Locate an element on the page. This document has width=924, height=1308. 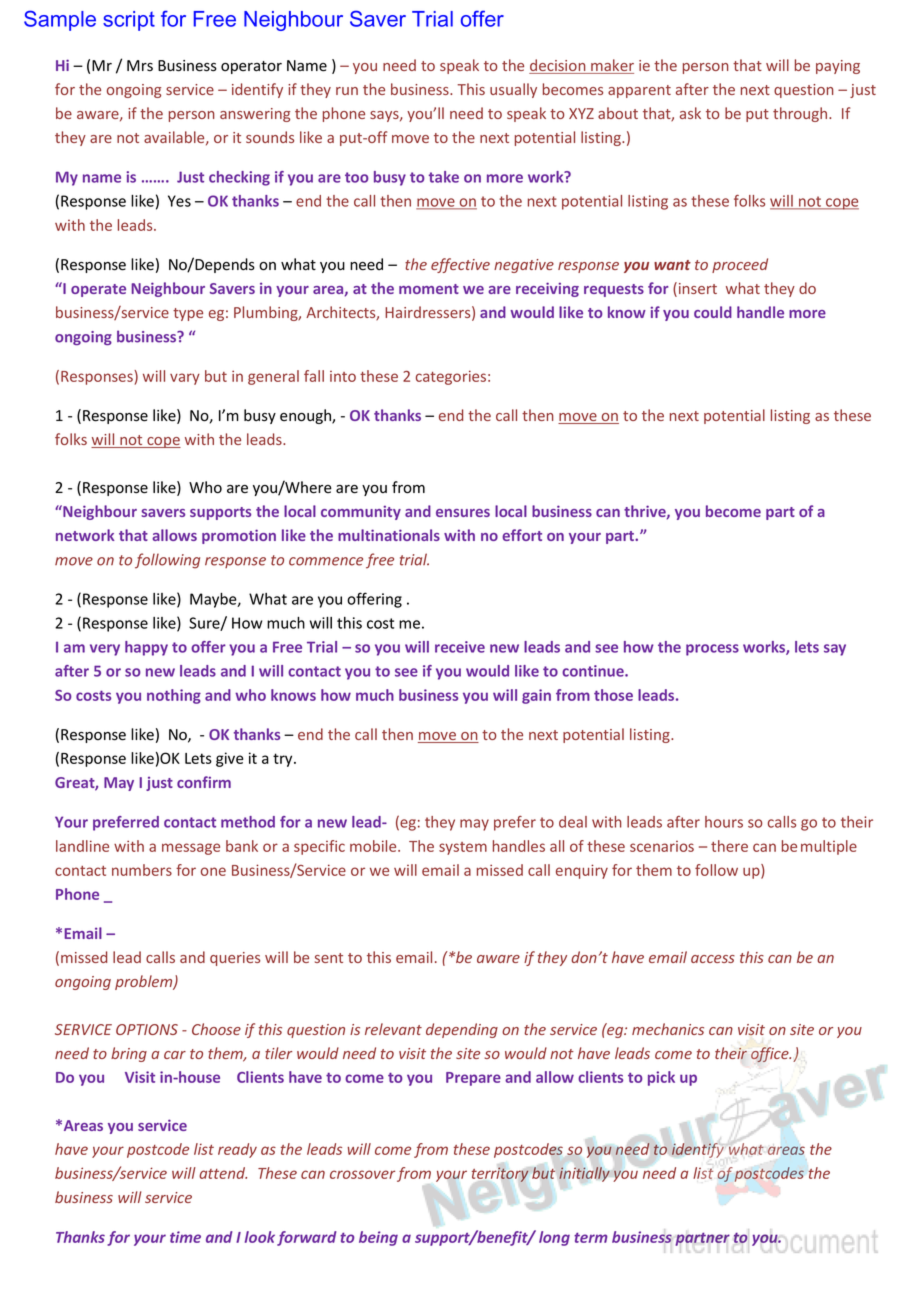
into is located at coordinates (343, 376).
